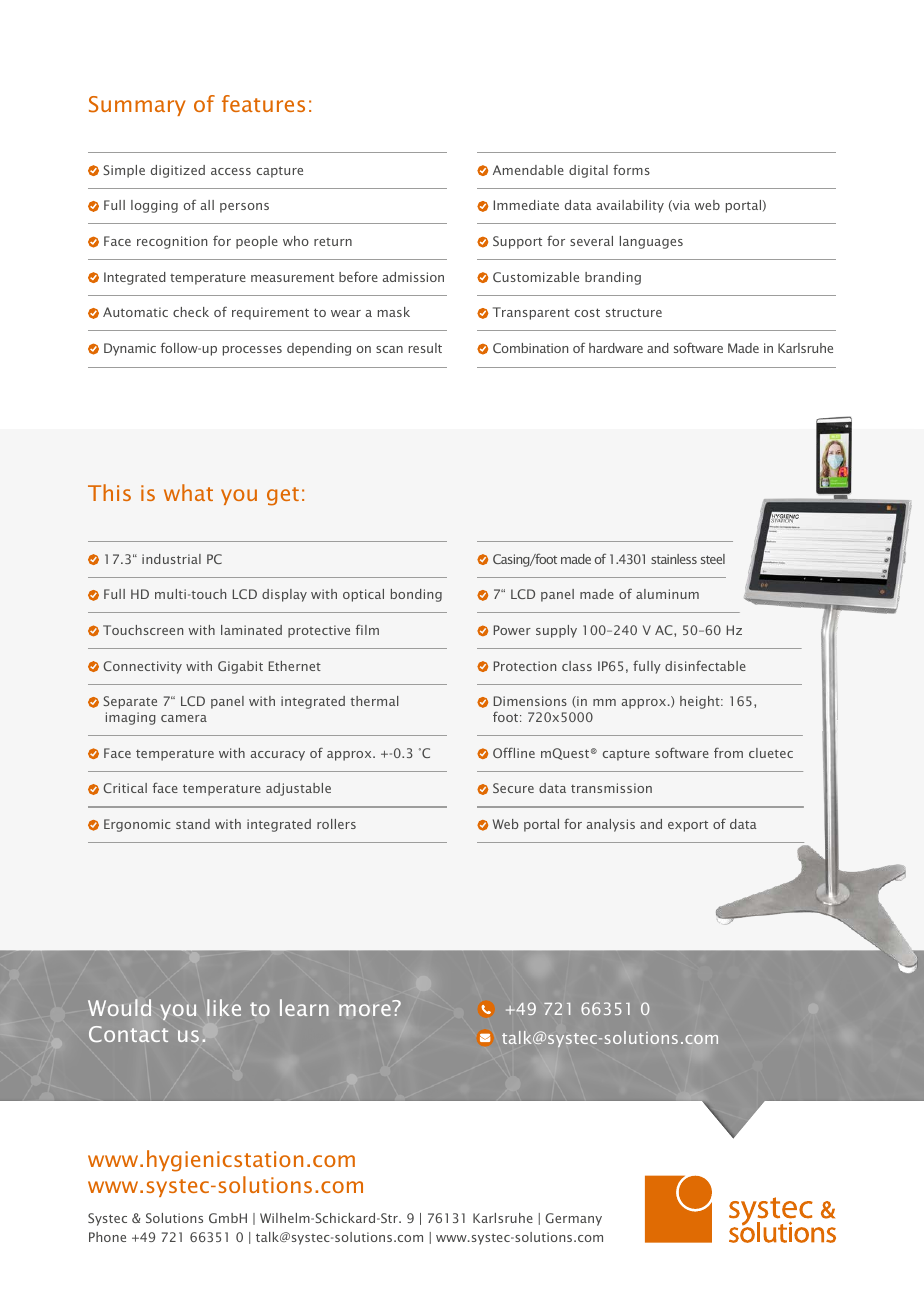  I want to click on Phone, so click(107, 1237).
